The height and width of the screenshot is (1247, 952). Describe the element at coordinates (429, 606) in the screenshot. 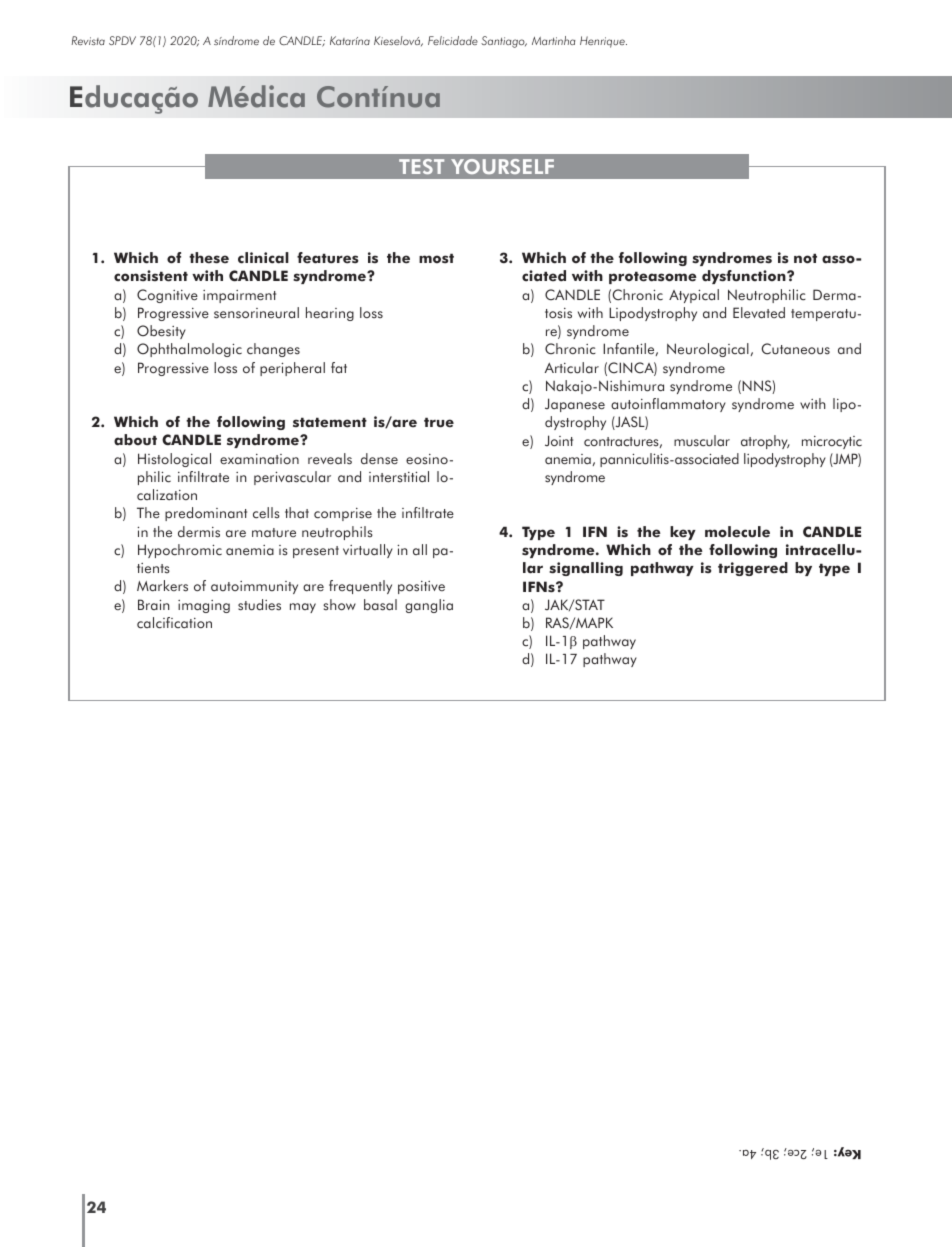

I see `ganglia` at that location.
